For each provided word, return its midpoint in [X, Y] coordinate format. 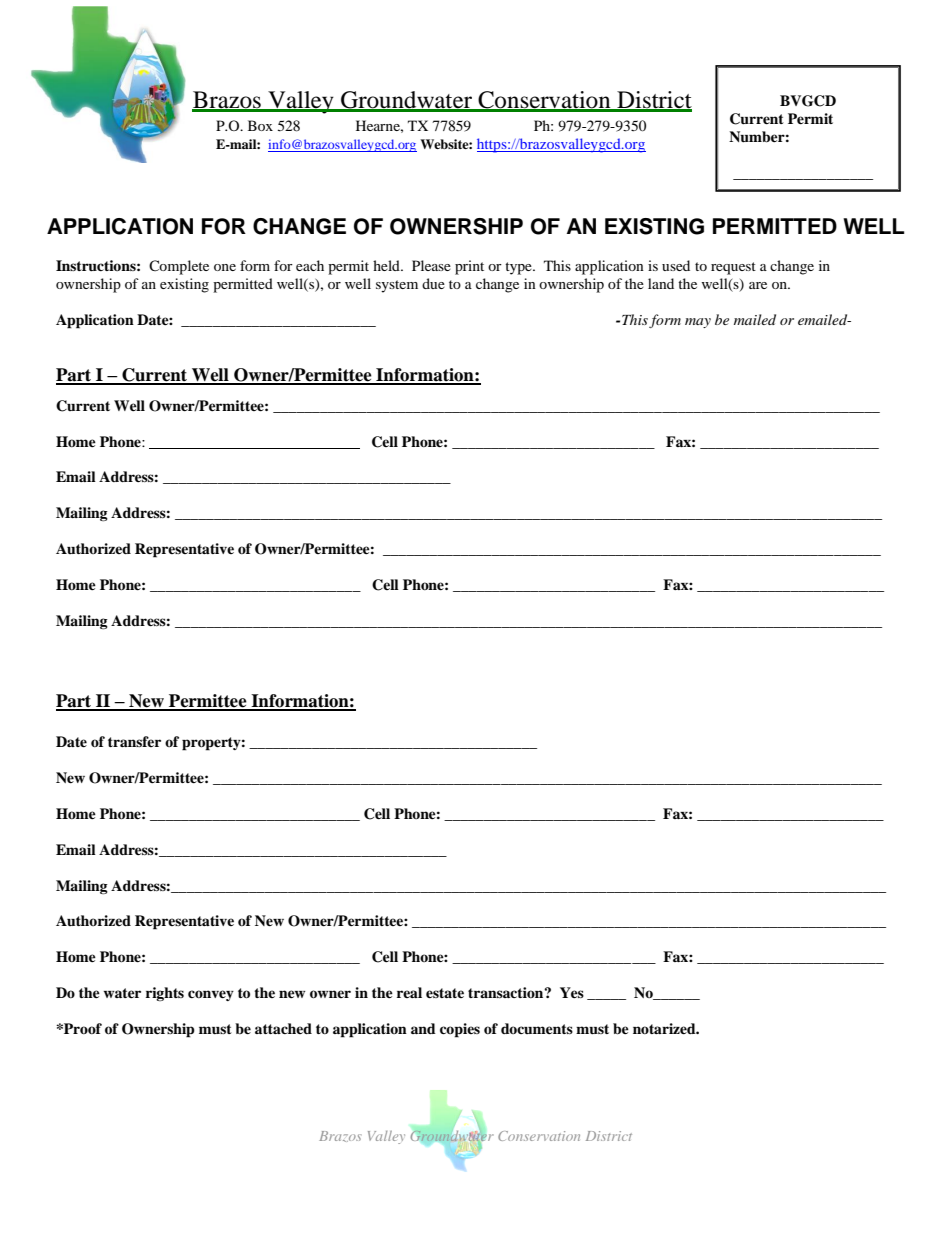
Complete [179, 267]
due [433, 283]
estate [445, 993]
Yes [572, 992]
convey [211, 995]
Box [260, 125]
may [698, 323]
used [676, 265]
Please [431, 265]
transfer [134, 741]
